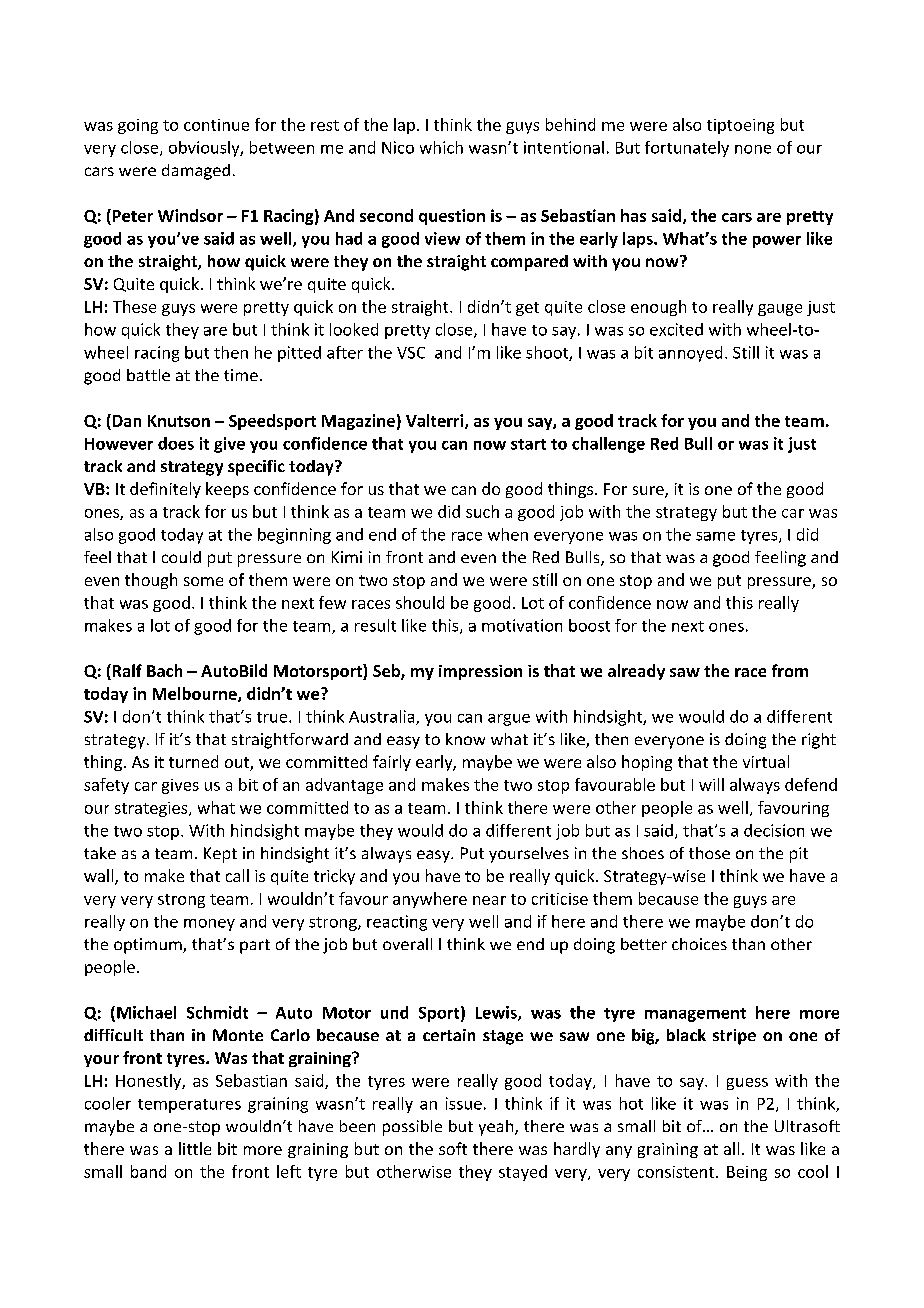 The width and height of the page is (924, 1308). Describe the element at coordinates (497, 1128) in the page. I see `yeah` at that location.
